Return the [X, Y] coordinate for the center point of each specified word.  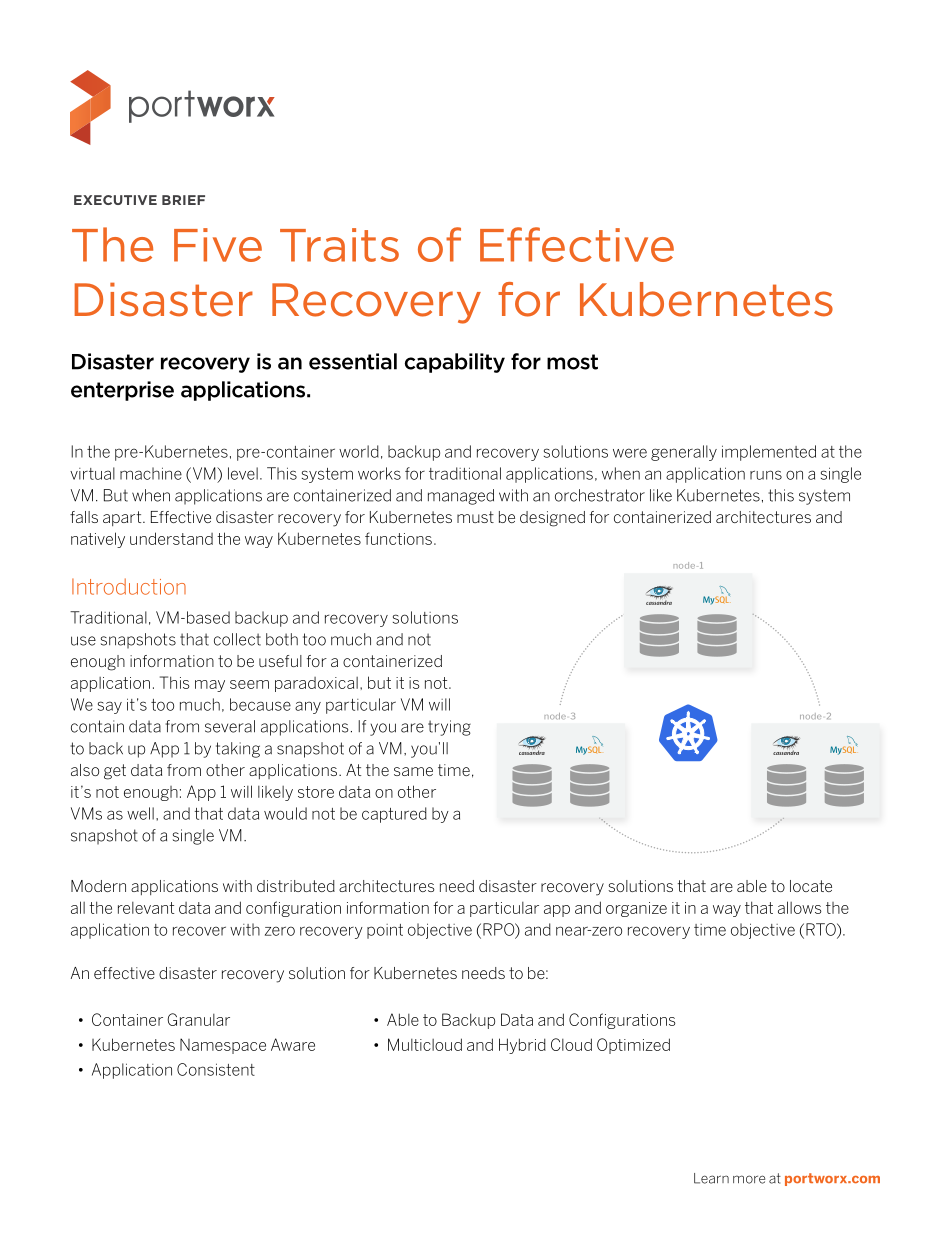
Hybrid [522, 1046]
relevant [146, 908]
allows [800, 907]
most [572, 362]
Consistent [216, 1069]
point [385, 931]
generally [684, 453]
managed [461, 497]
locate [811, 886]
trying [449, 728]
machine [151, 473]
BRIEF [183, 200]
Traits [339, 245]
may [210, 686]
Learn [711, 1178]
